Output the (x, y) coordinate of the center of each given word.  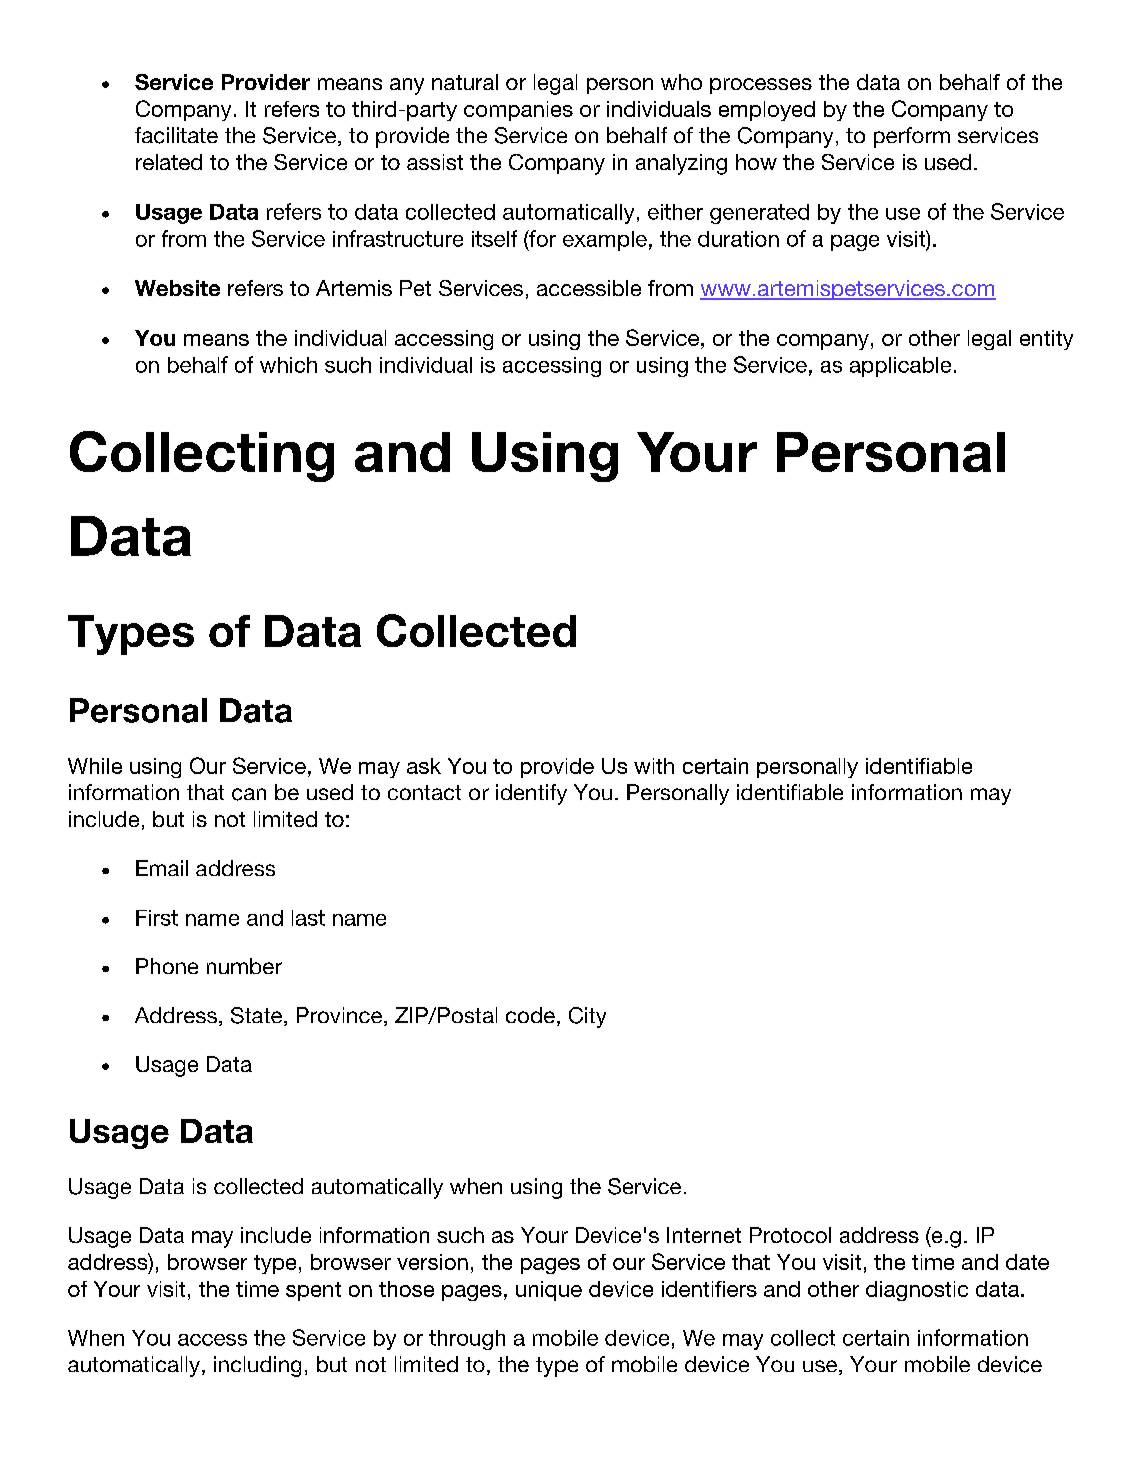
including (257, 1366)
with (654, 766)
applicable (900, 367)
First (157, 918)
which (288, 365)
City (587, 1017)
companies (518, 111)
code (530, 1015)
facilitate (176, 135)
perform (912, 137)
